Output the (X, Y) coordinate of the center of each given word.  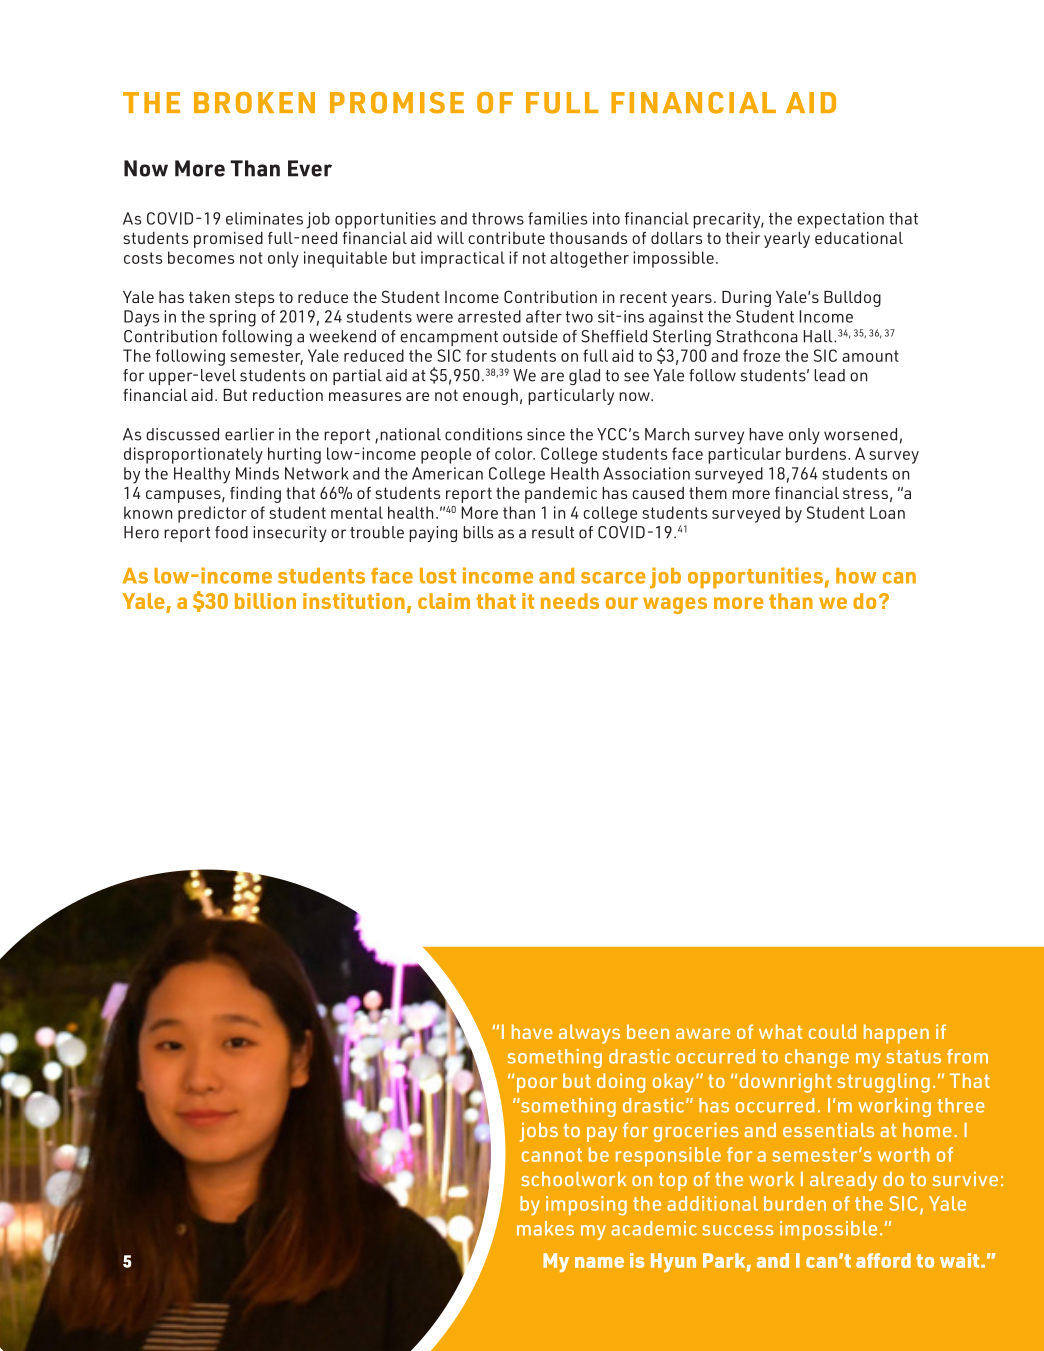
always (589, 1034)
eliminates (264, 218)
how (856, 576)
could (832, 1031)
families (557, 218)
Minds (257, 473)
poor (537, 1085)
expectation (840, 220)
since (546, 434)
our (622, 603)
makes (545, 1228)
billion (265, 601)
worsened (860, 434)
